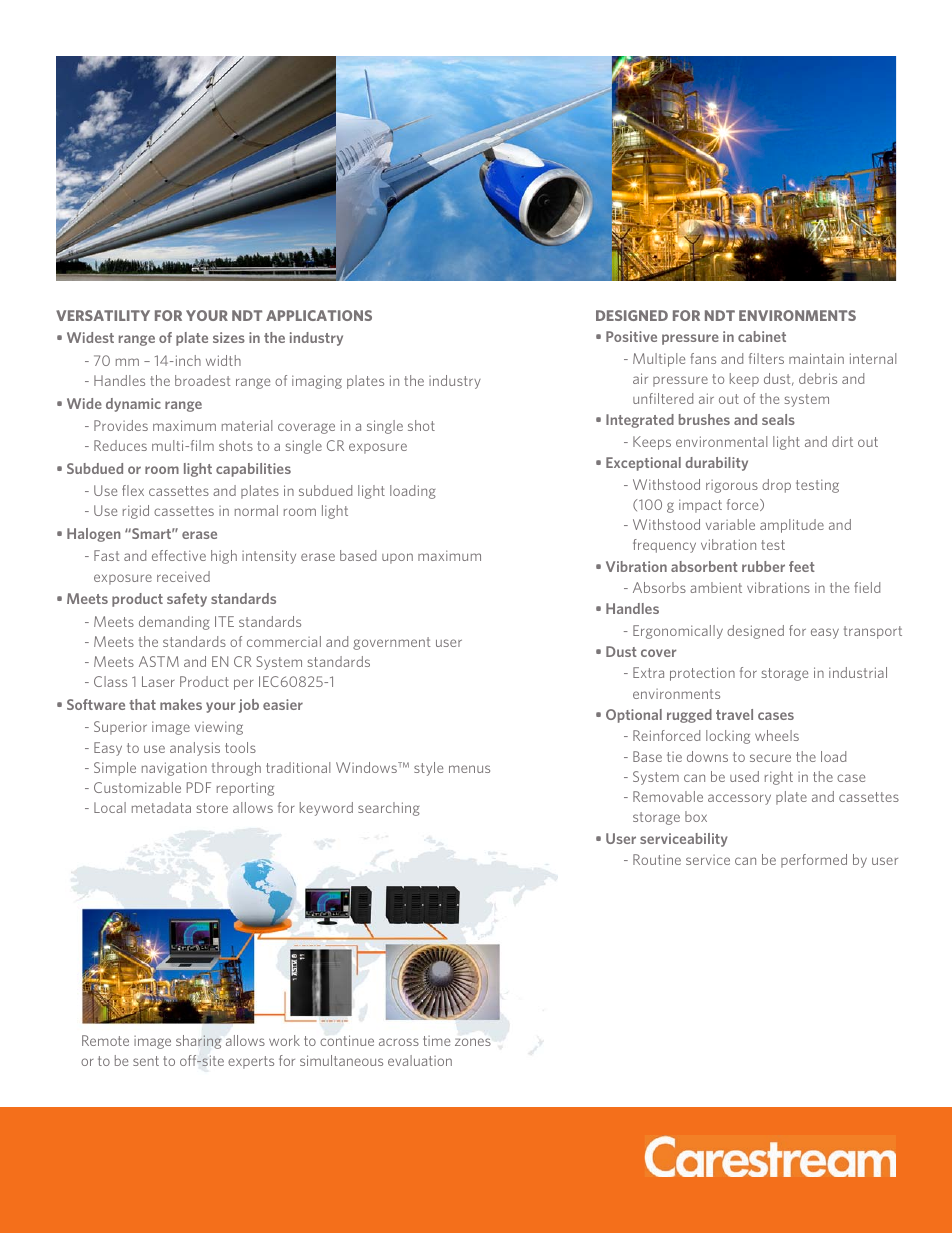  I want to click on filters, so click(766, 358).
